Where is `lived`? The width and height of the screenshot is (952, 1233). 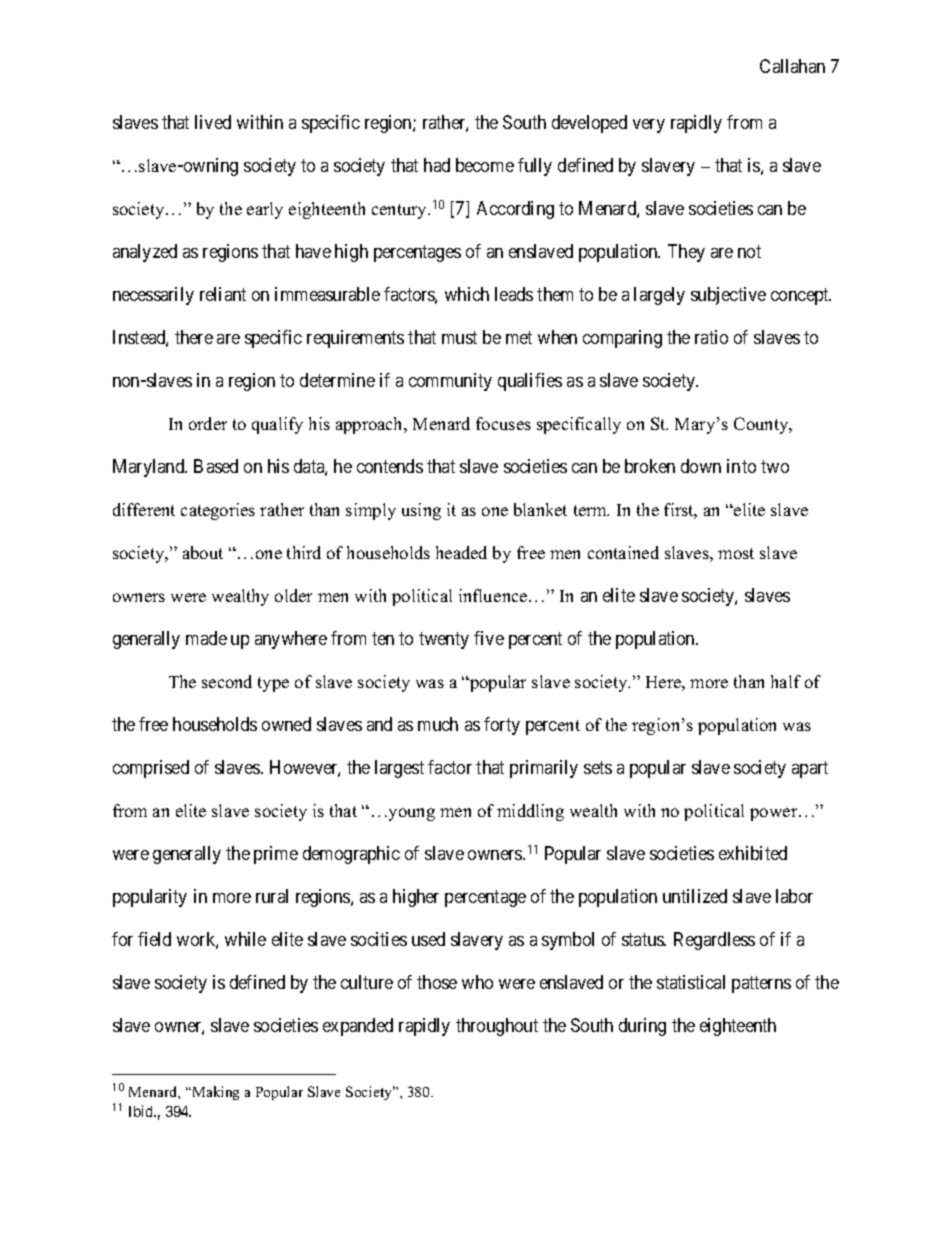
lived is located at coordinates (213, 122).
